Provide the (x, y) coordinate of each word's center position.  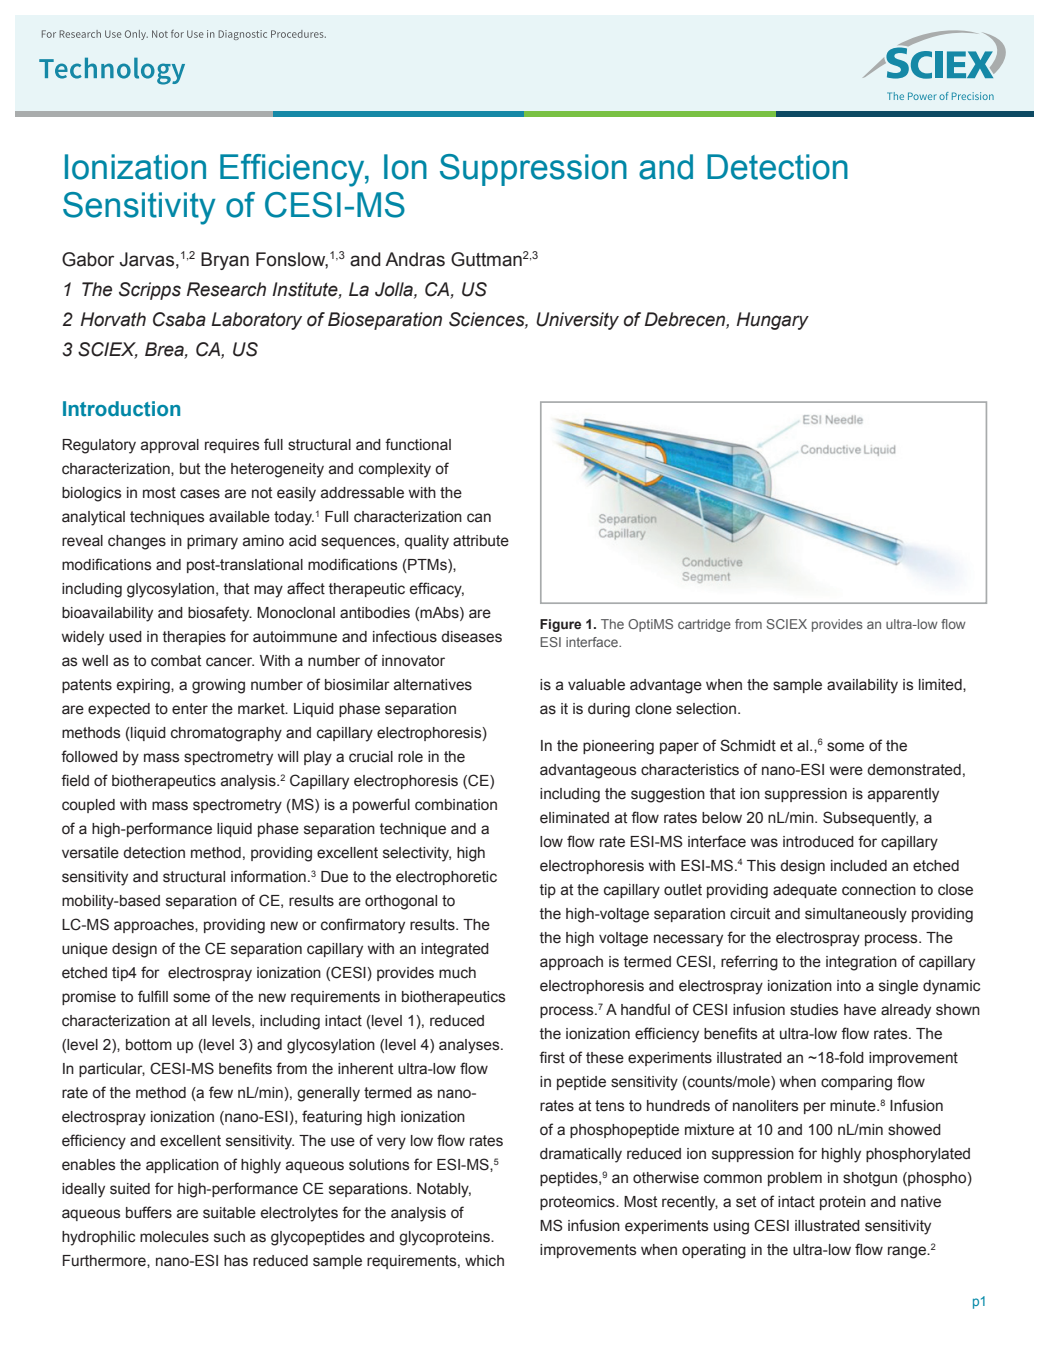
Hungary (772, 321)
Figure (560, 625)
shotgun (870, 1179)
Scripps (150, 291)
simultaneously (856, 915)
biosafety (220, 614)
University (577, 321)
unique (85, 950)
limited (941, 685)
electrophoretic (446, 878)
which (484, 1261)
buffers (149, 1212)
